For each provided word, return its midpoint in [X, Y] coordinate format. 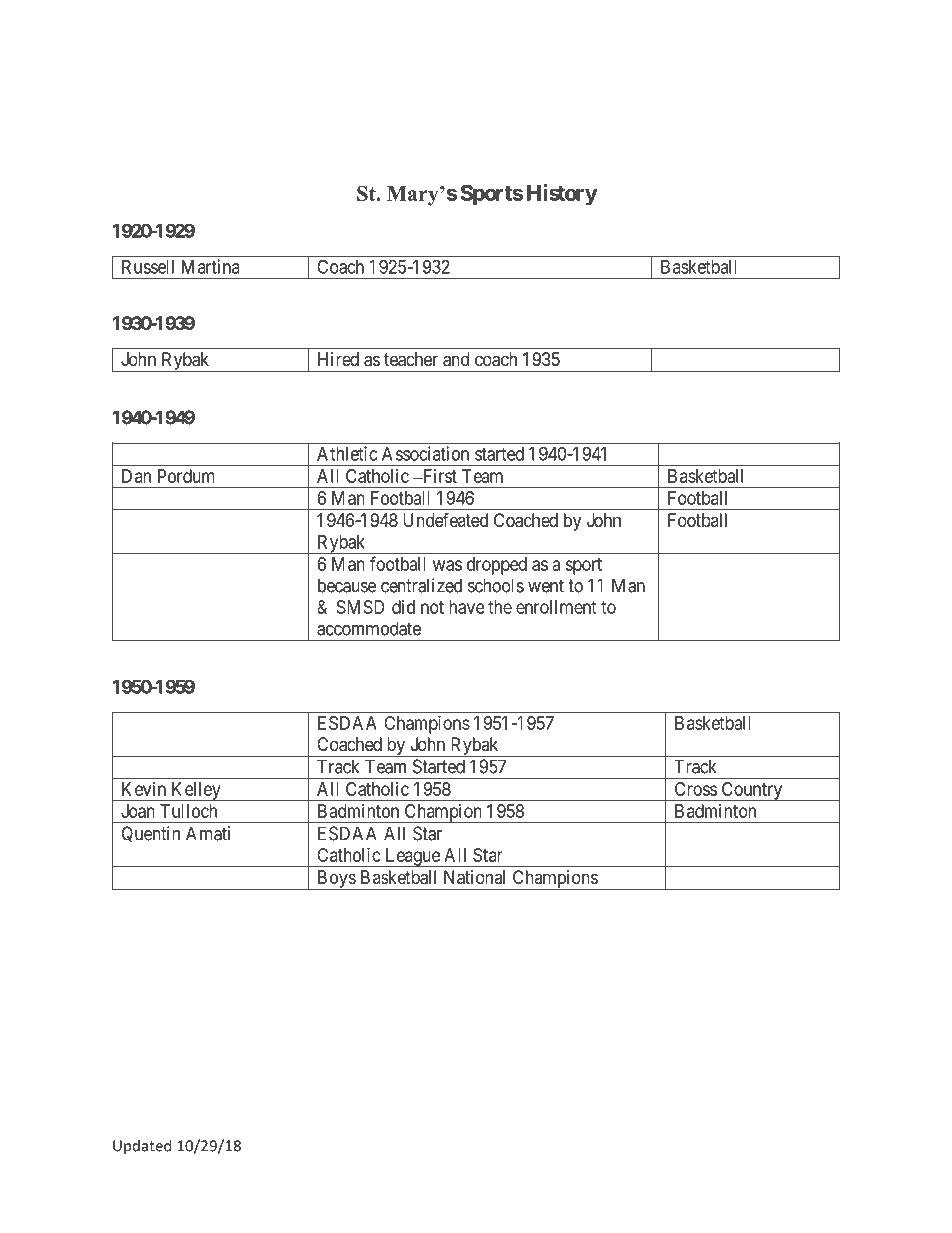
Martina [211, 266]
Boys [336, 880]
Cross [696, 789]
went [546, 586]
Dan [136, 476]
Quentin [150, 834]
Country [752, 791]
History [562, 195]
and [456, 359]
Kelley [196, 791]
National [474, 877]
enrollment [556, 607]
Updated [142, 1146]
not [432, 607]
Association [425, 453]
